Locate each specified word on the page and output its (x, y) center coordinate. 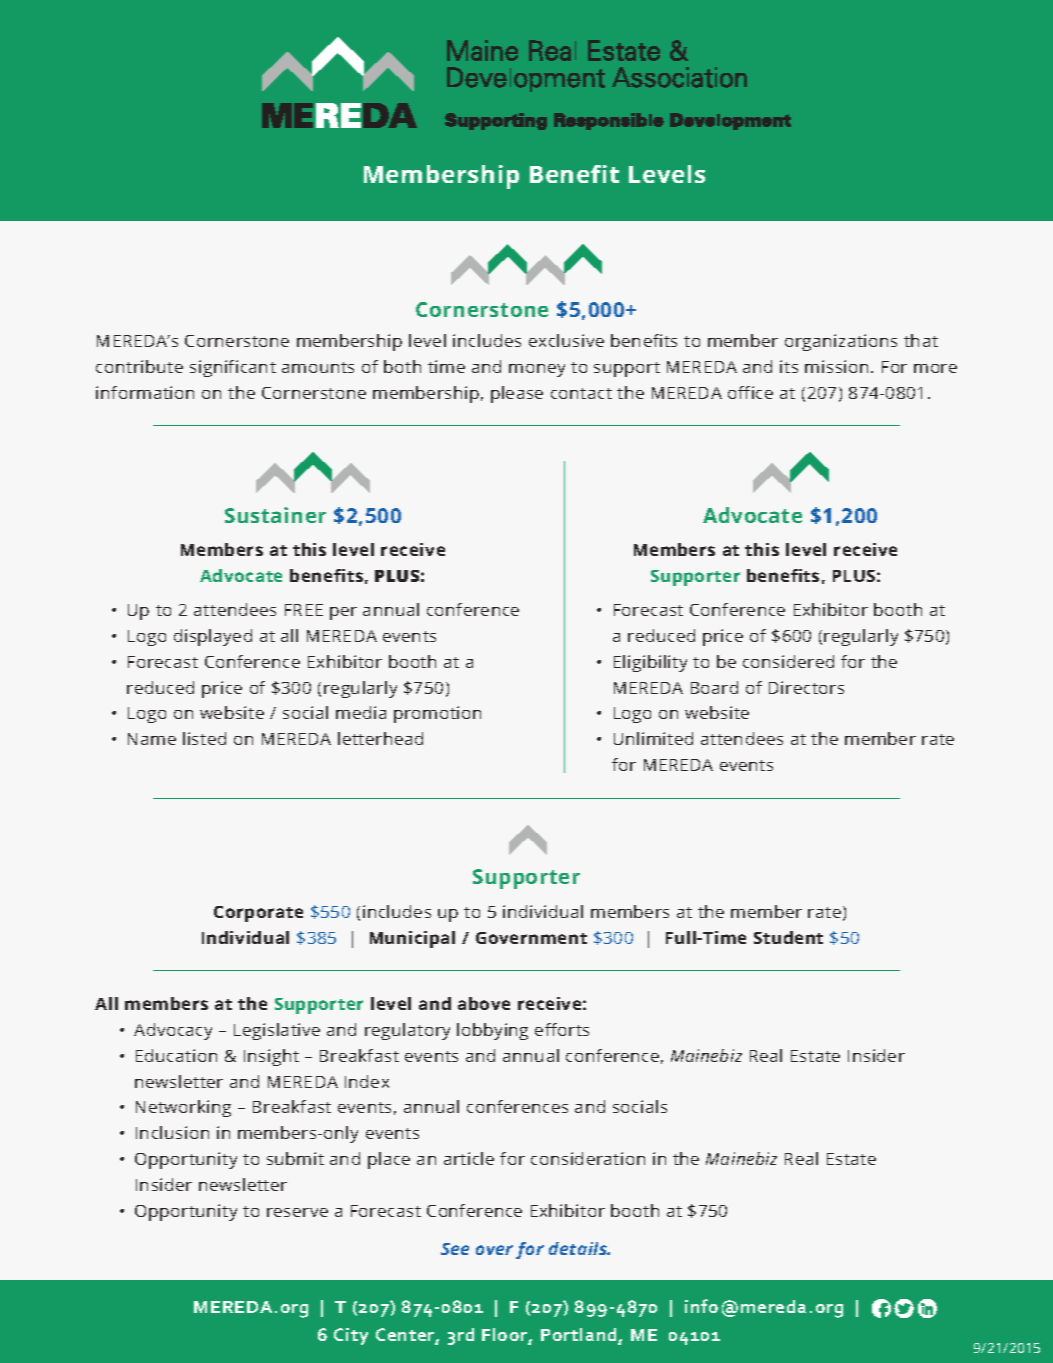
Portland (580, 1336)
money (537, 370)
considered (788, 661)
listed (204, 738)
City (351, 1336)
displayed (213, 637)
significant (233, 368)
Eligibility (650, 663)
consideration (588, 1158)
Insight (271, 1057)
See (455, 1249)
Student (788, 937)
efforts (562, 1029)
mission (836, 366)
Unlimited (653, 738)
